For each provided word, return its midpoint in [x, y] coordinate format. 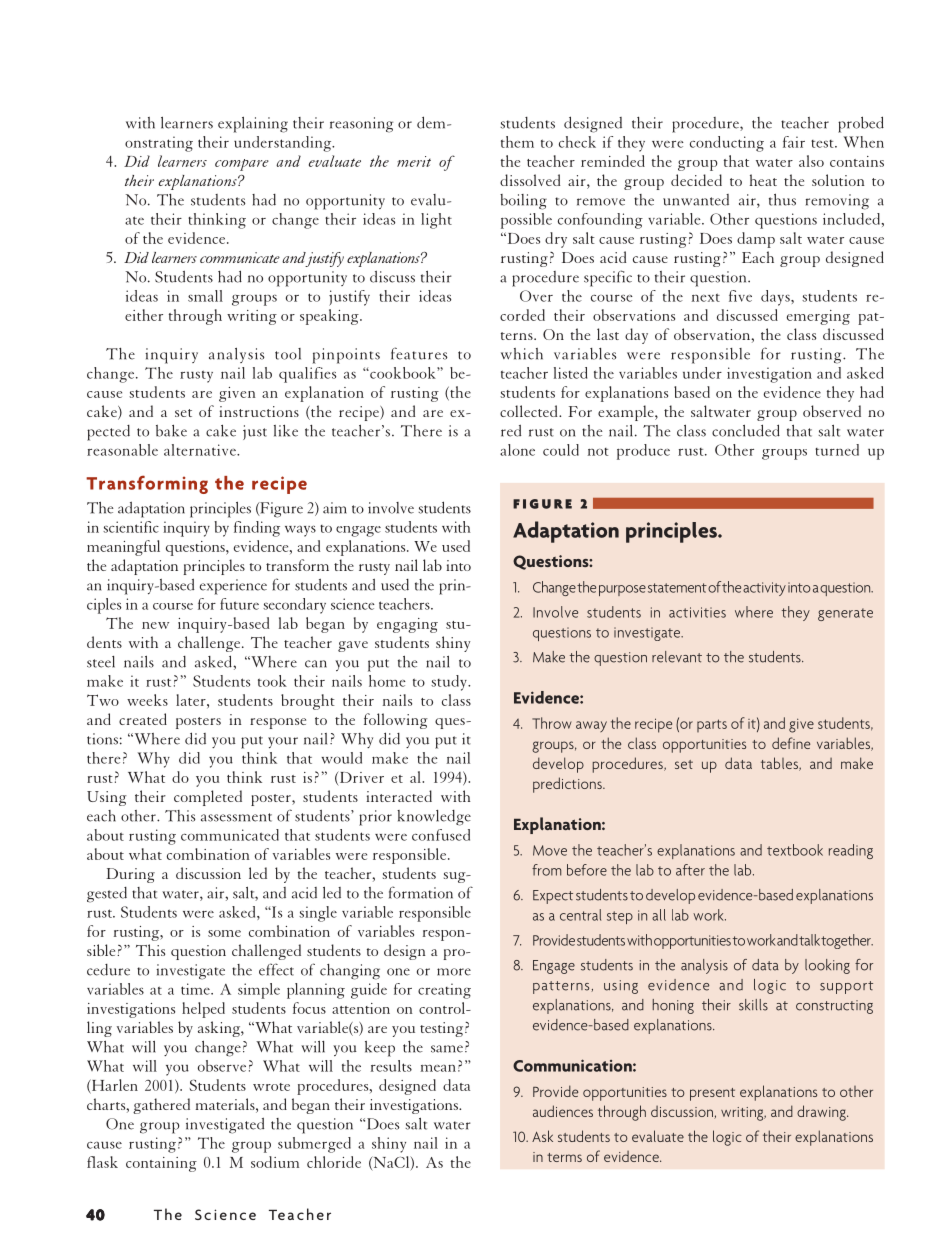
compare [242, 165]
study [450, 683]
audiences [563, 1111]
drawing [822, 1113]
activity [764, 589]
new [155, 625]
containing [161, 1164]
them [517, 142]
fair [794, 142]
